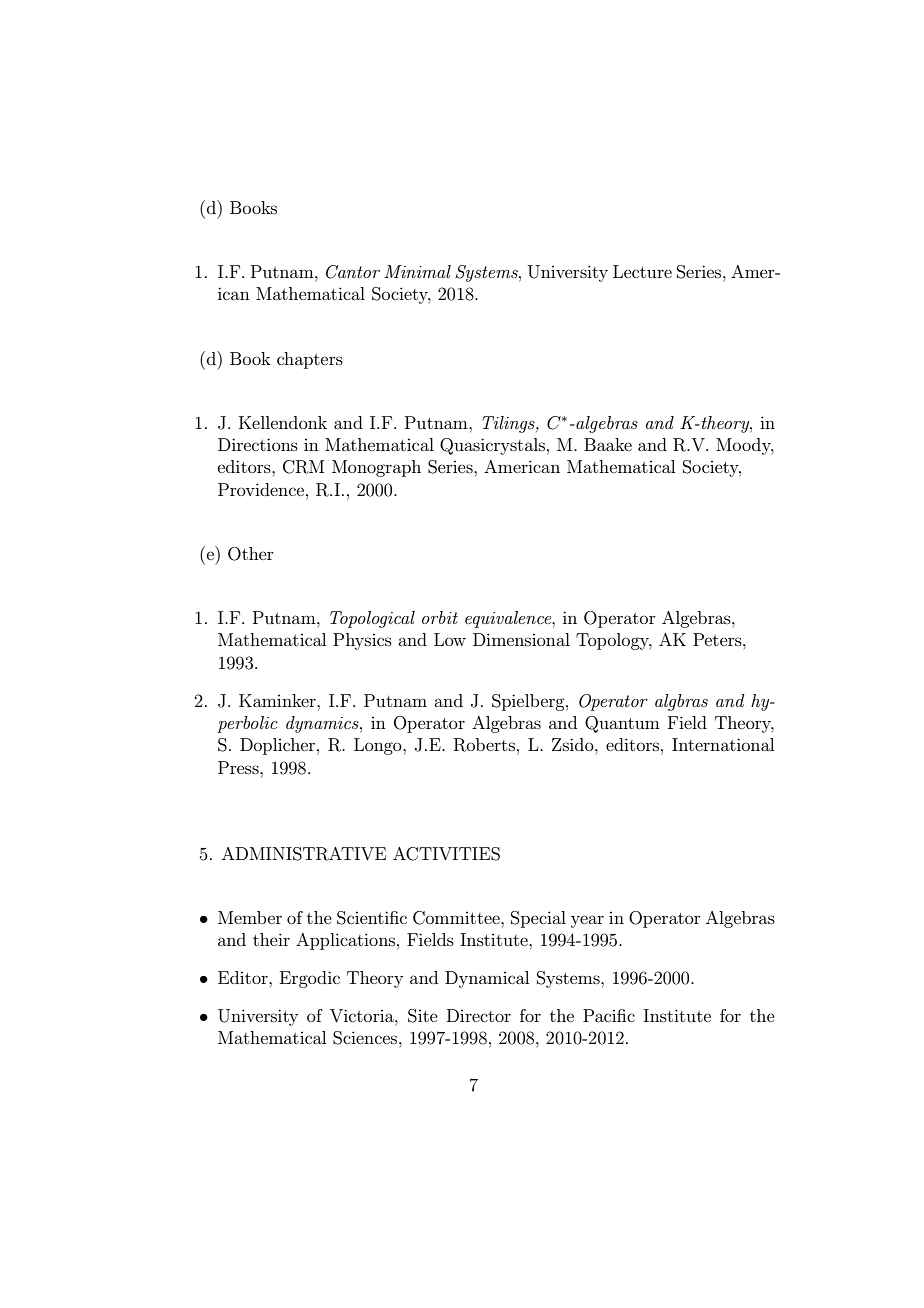  What do you see at coordinates (310, 979) in the image?
I see `Ergodic` at bounding box center [310, 979].
